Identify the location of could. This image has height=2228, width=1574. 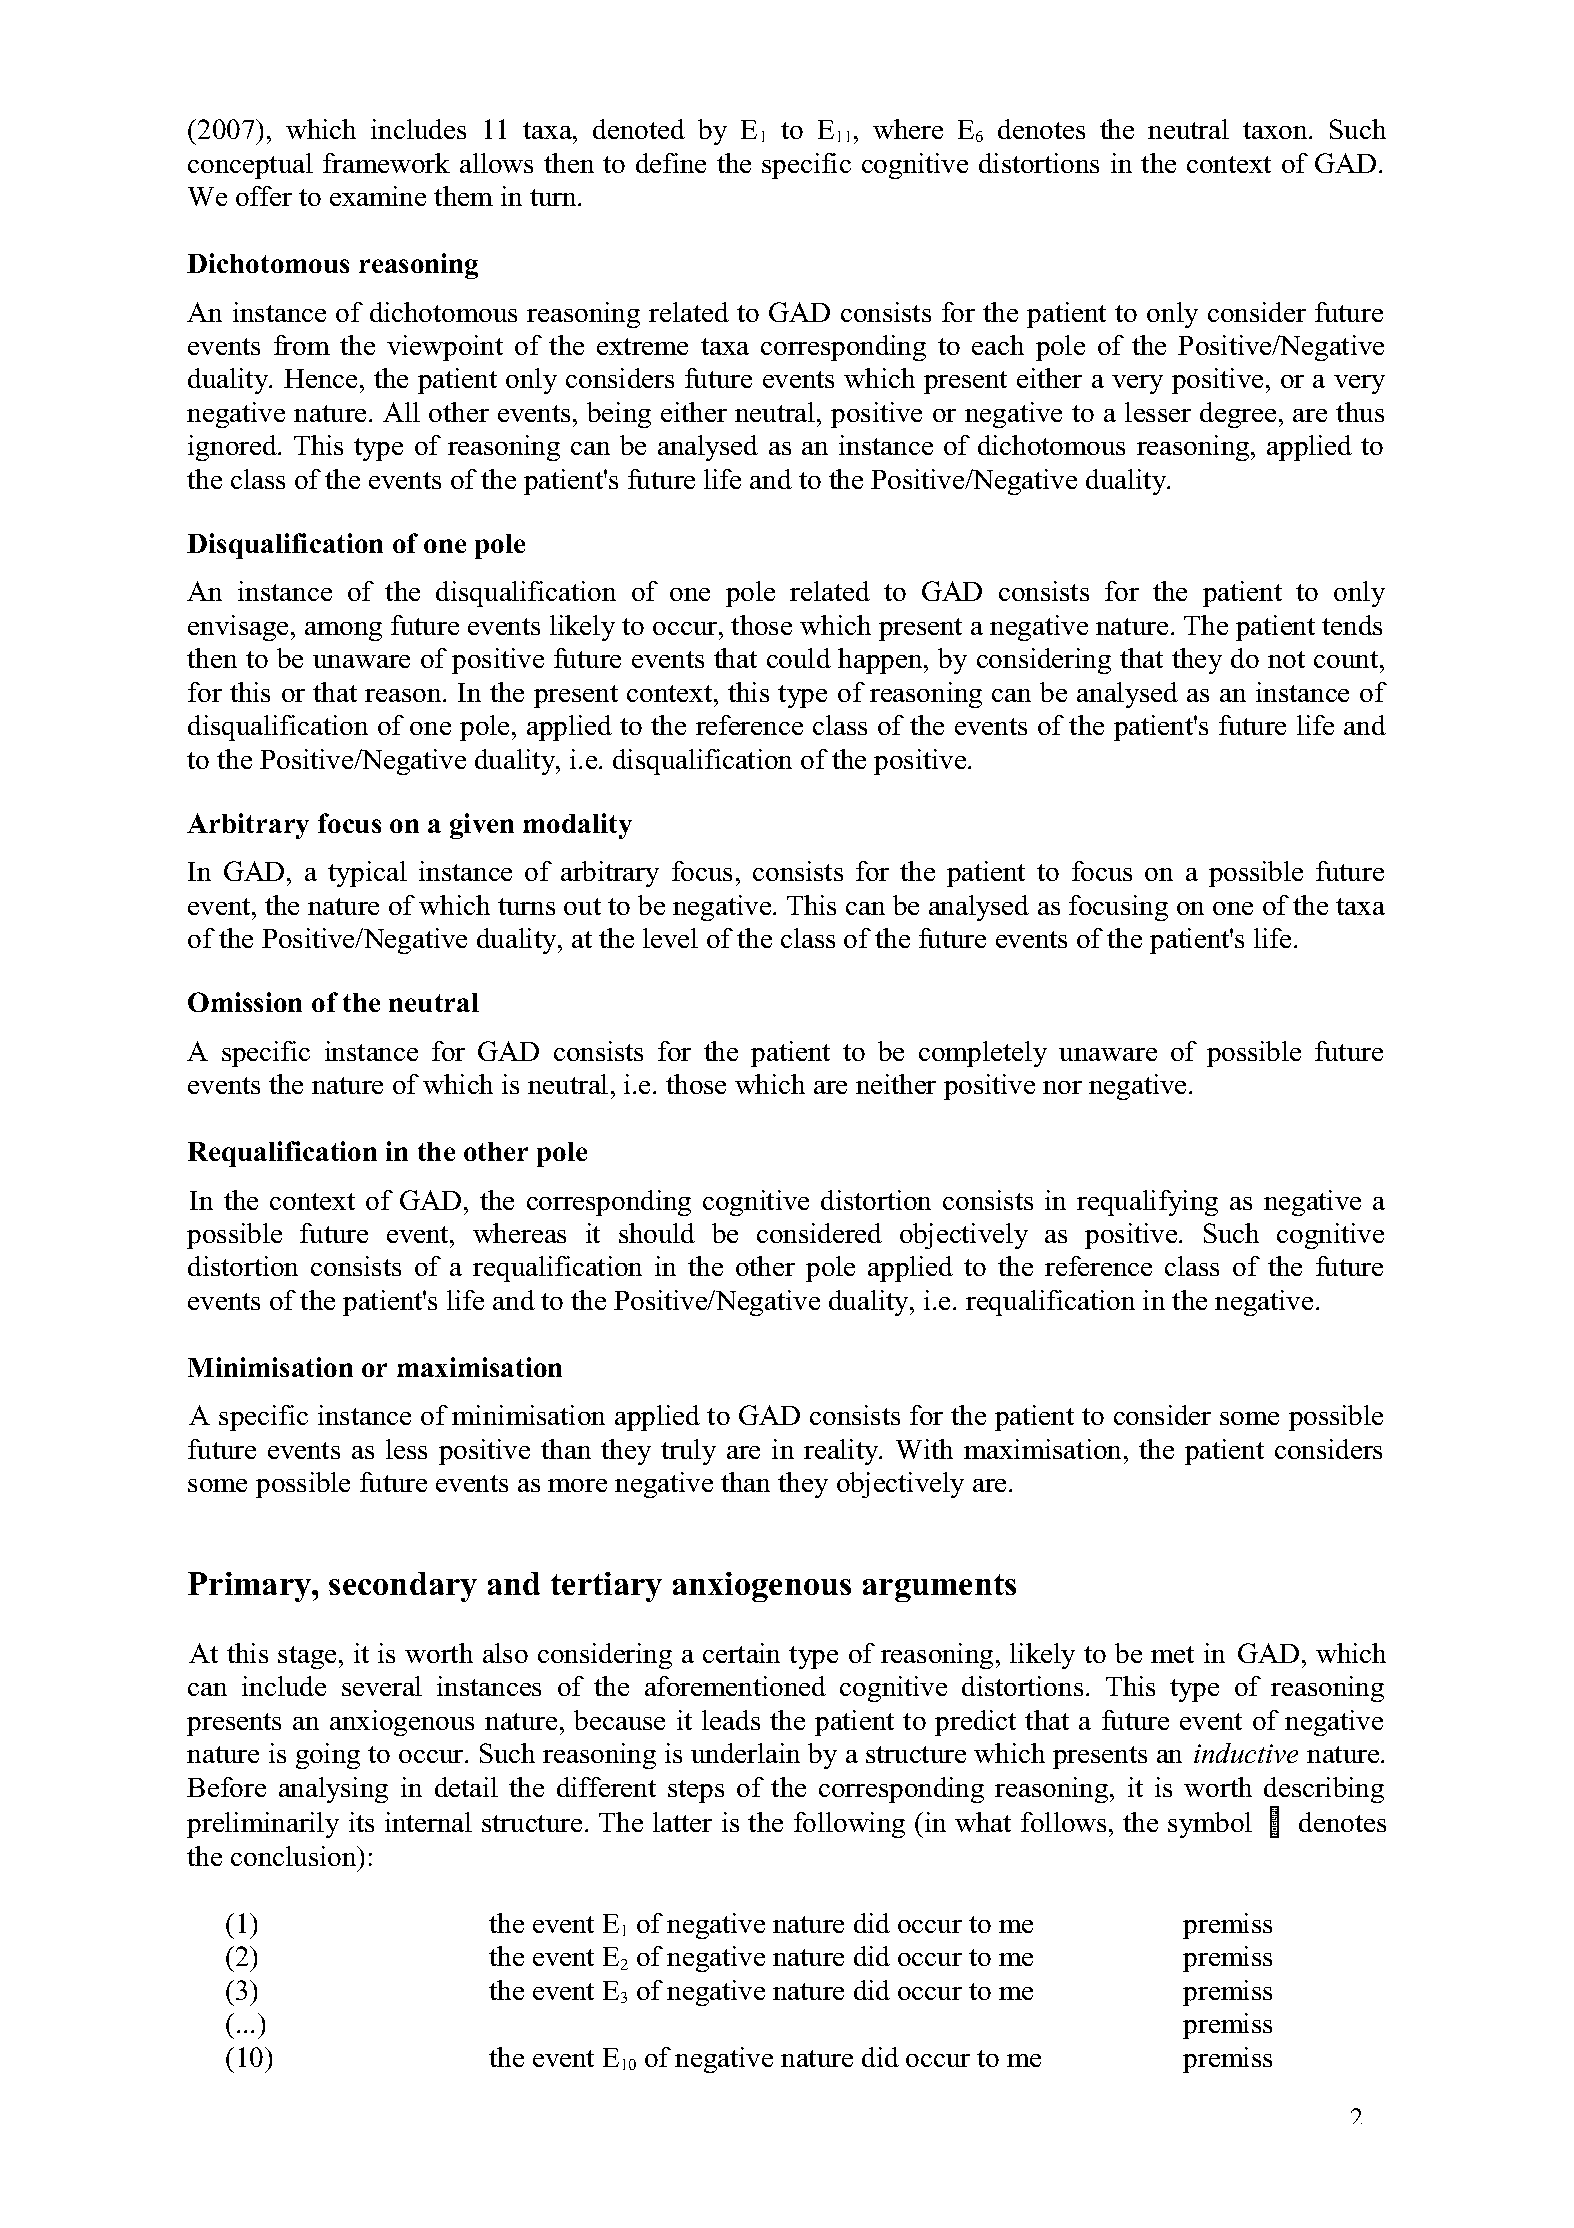
(799, 658).
